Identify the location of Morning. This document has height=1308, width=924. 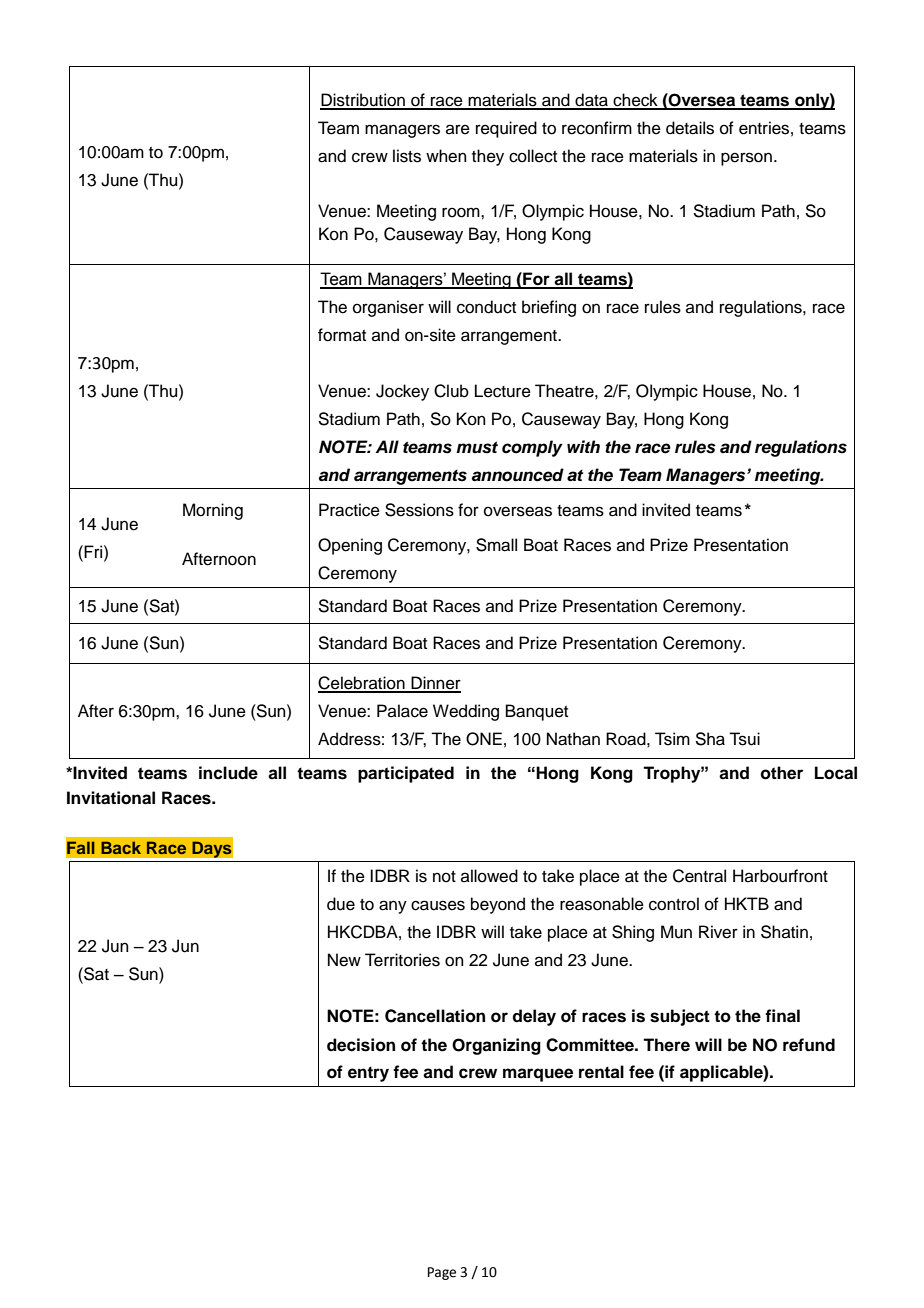
(213, 511).
